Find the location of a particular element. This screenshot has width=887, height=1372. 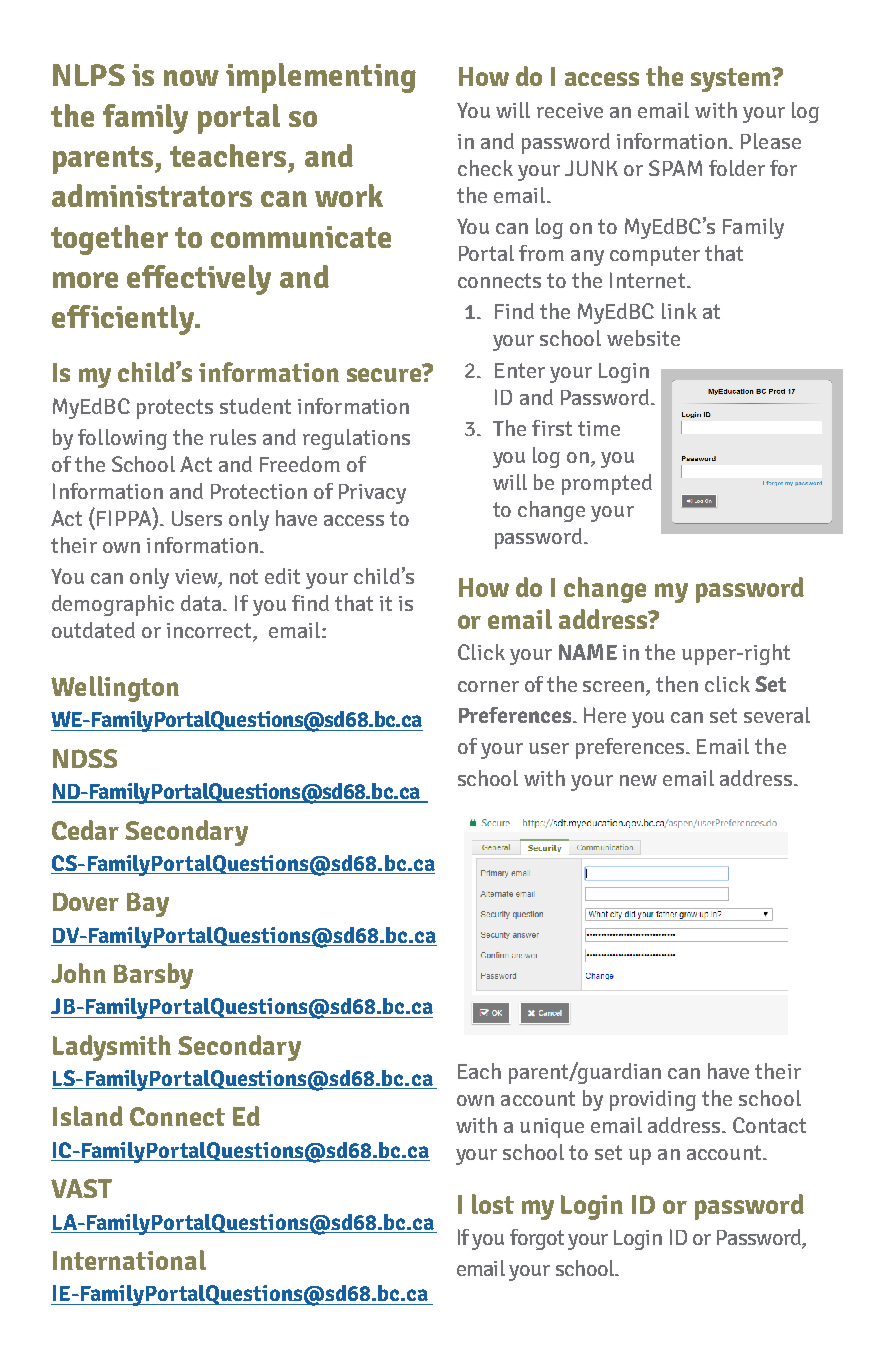

system is located at coordinates (732, 80).
